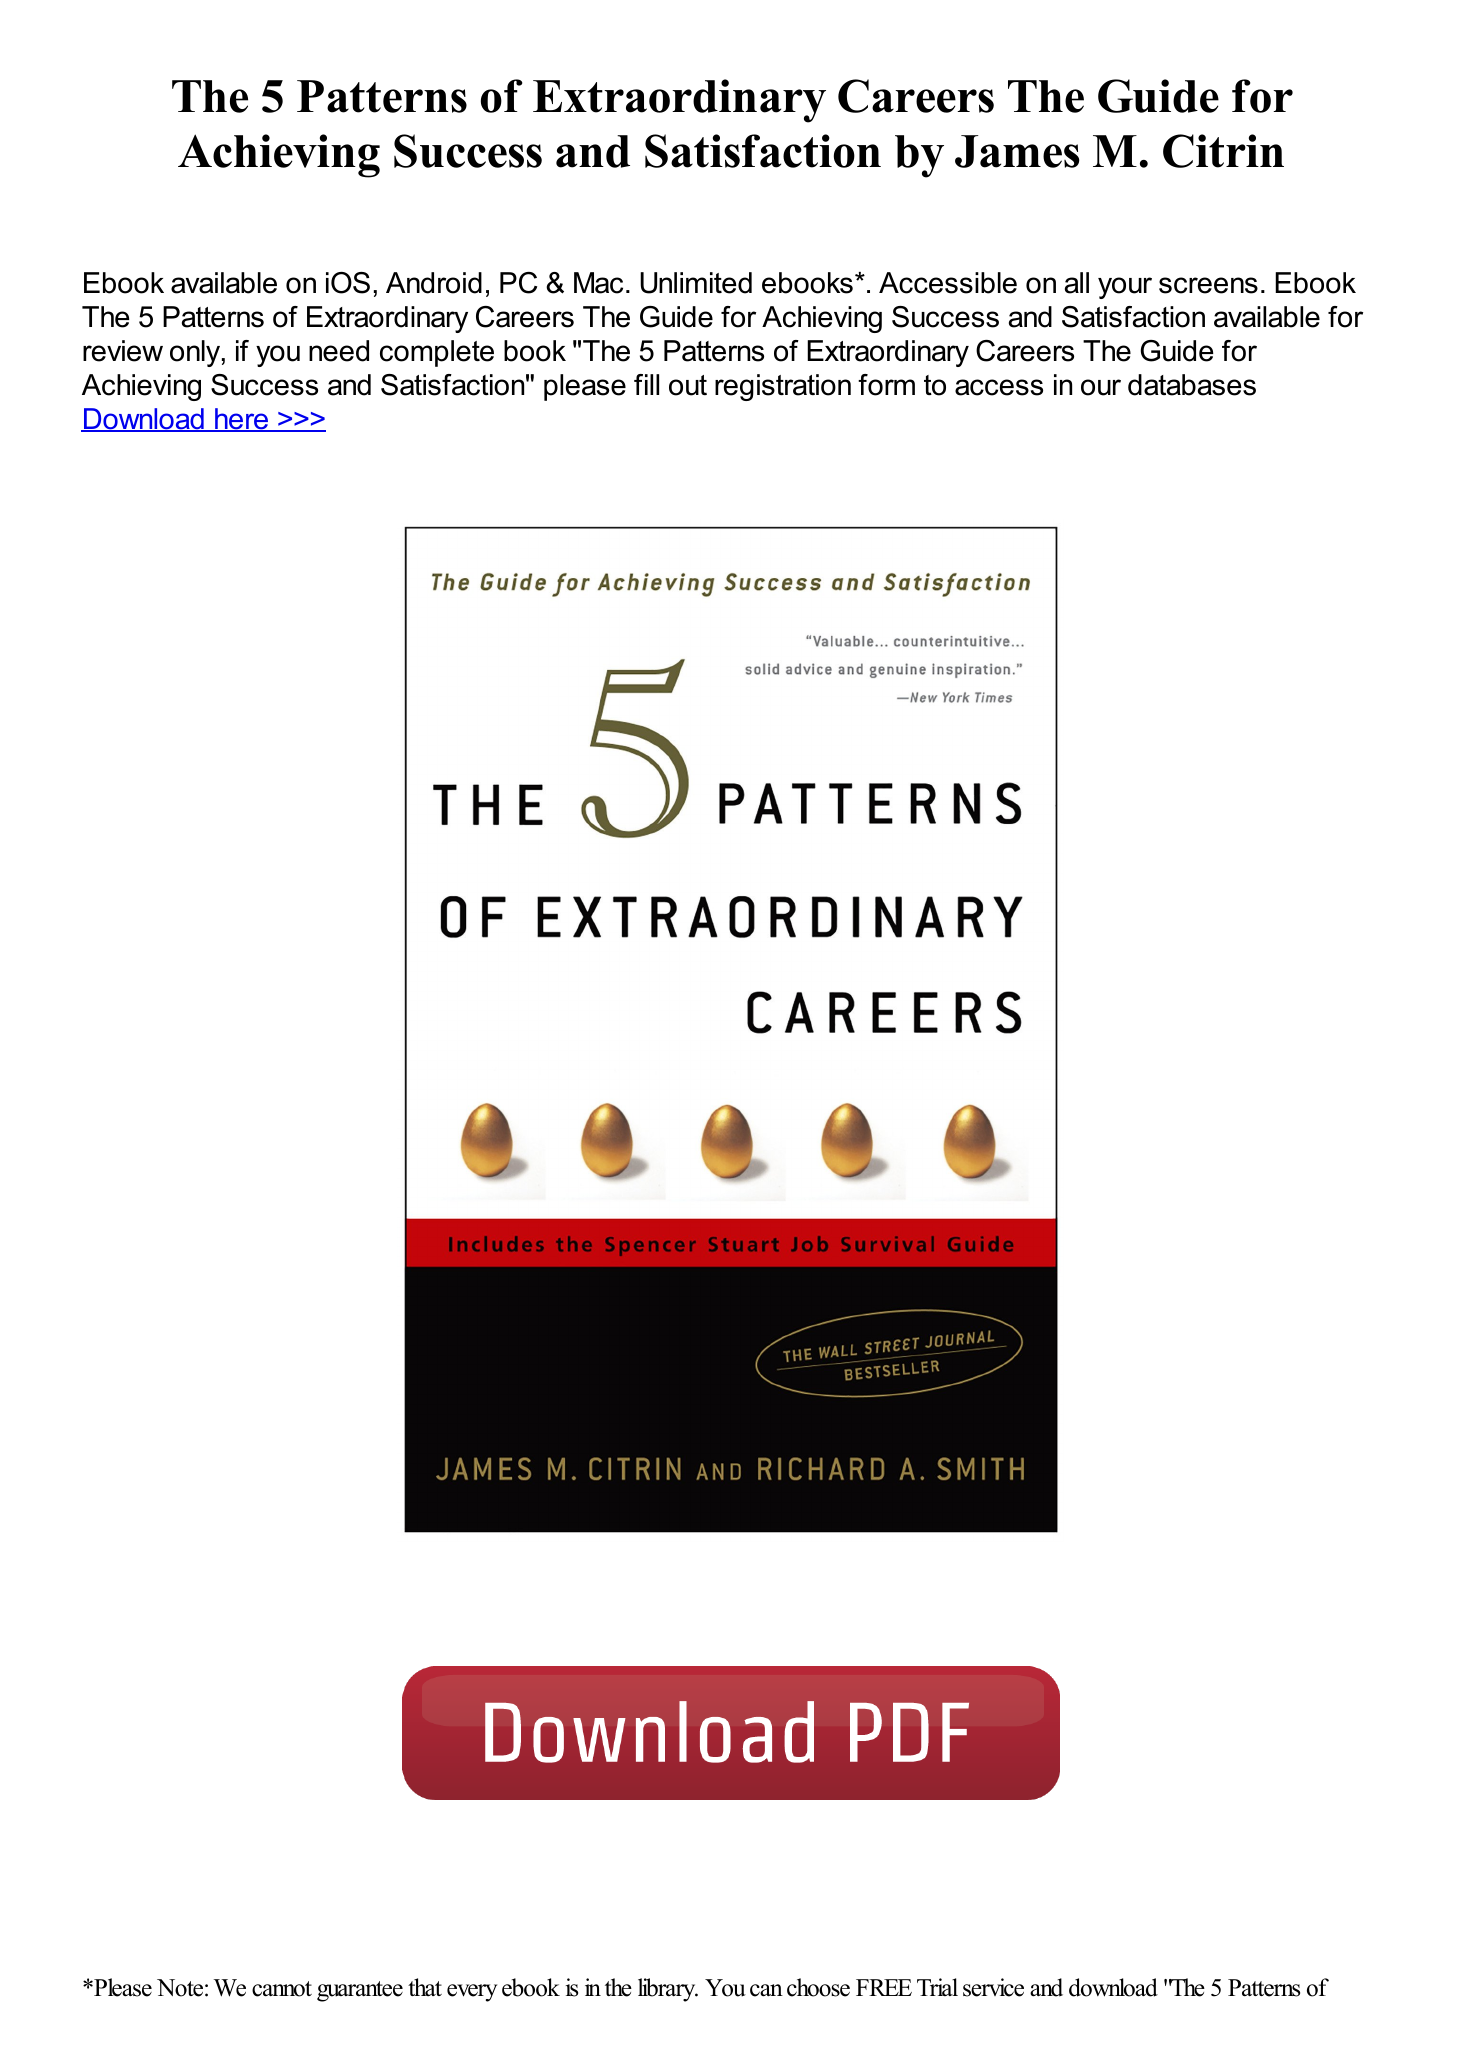 The width and height of the screenshot is (1464, 2072). What do you see at coordinates (696, 283) in the screenshot?
I see `Unlimited` at bounding box center [696, 283].
